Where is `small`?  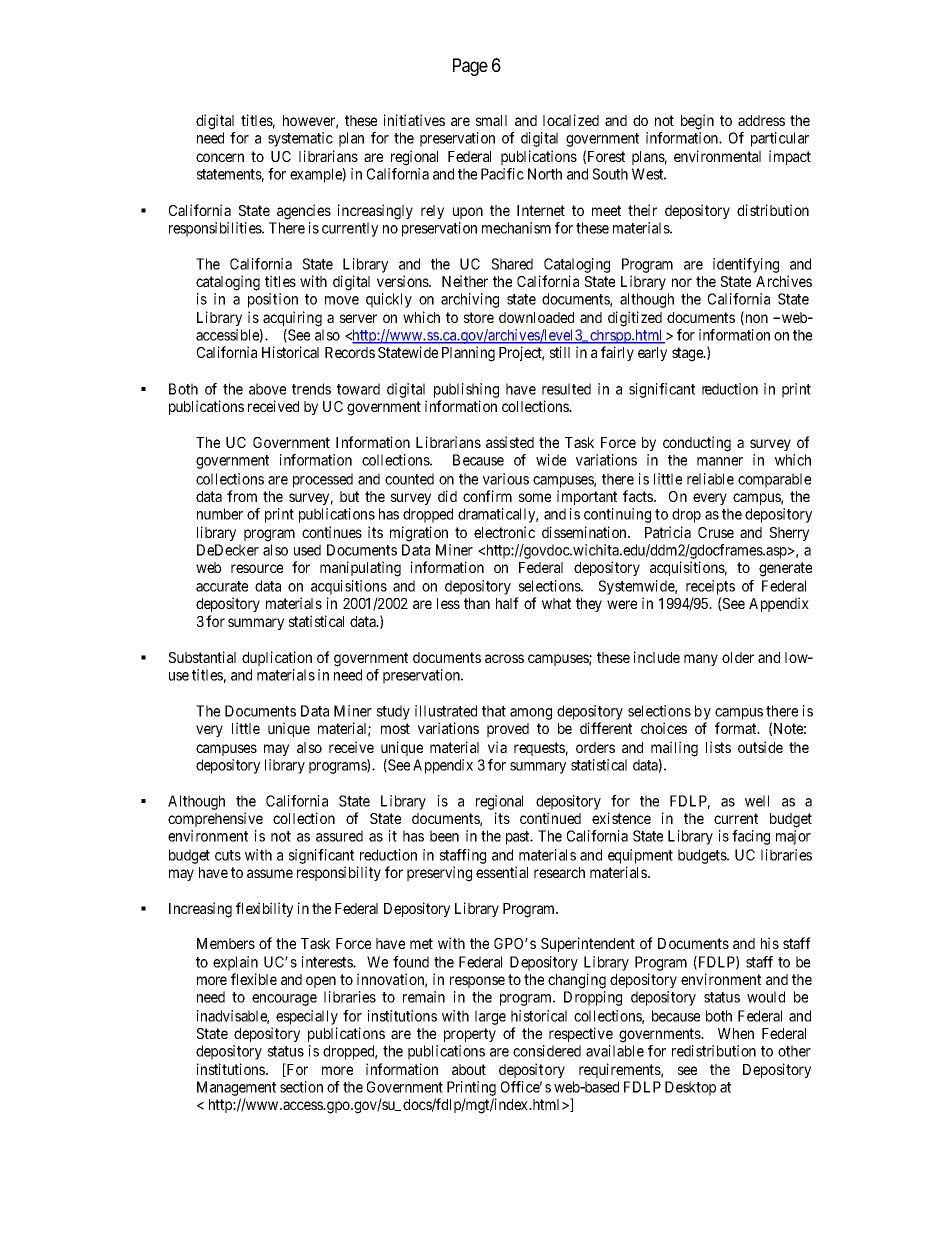 small is located at coordinates (491, 120).
